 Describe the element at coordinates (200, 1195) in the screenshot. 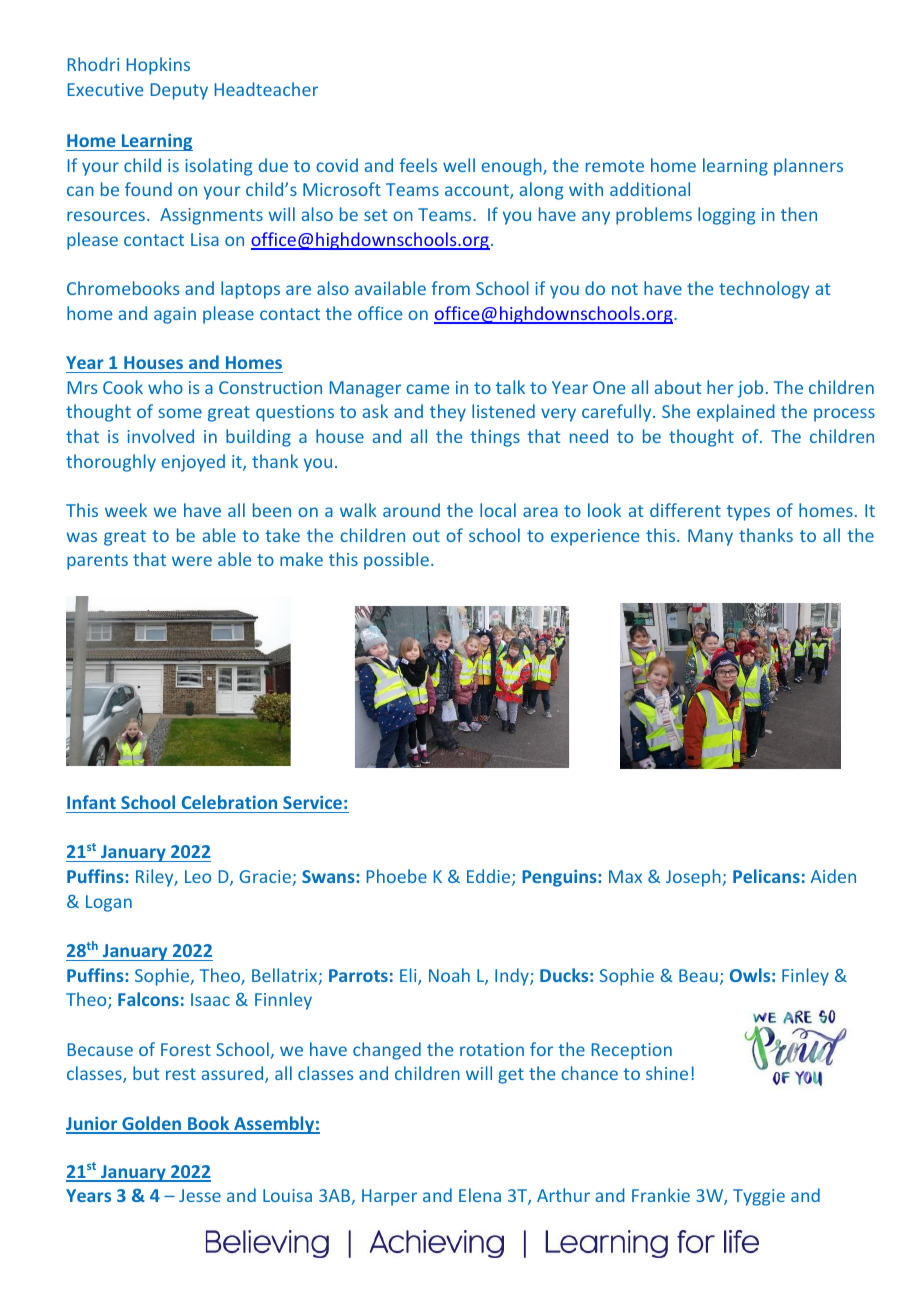

I see `Jesse` at that location.
